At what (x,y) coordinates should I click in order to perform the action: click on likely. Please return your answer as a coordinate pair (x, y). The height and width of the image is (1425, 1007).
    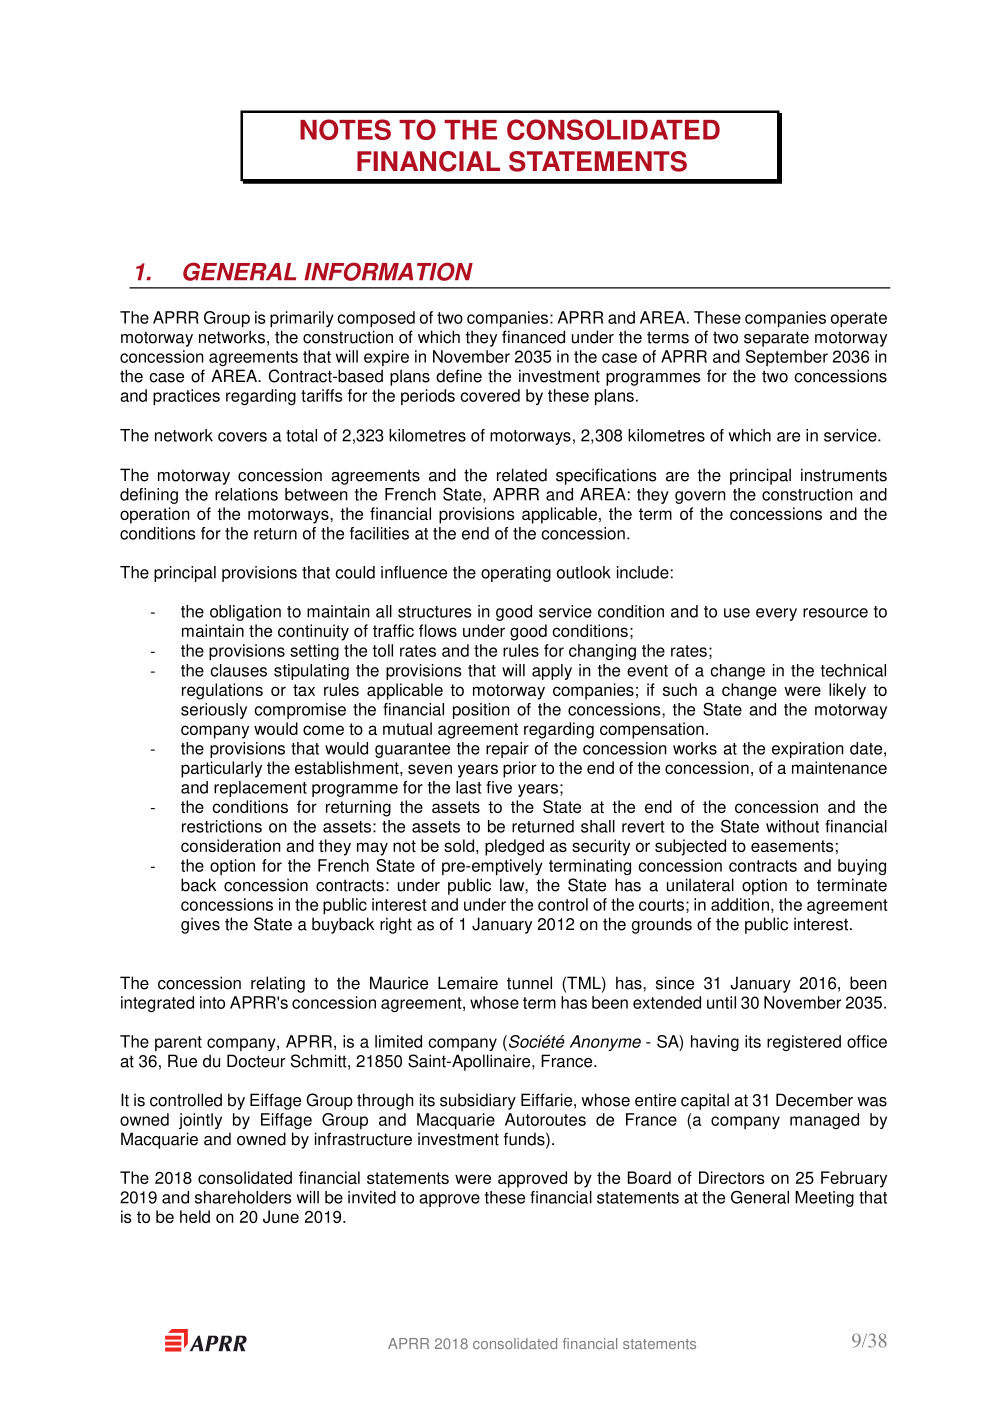
    Looking at the image, I should click on (847, 691).
